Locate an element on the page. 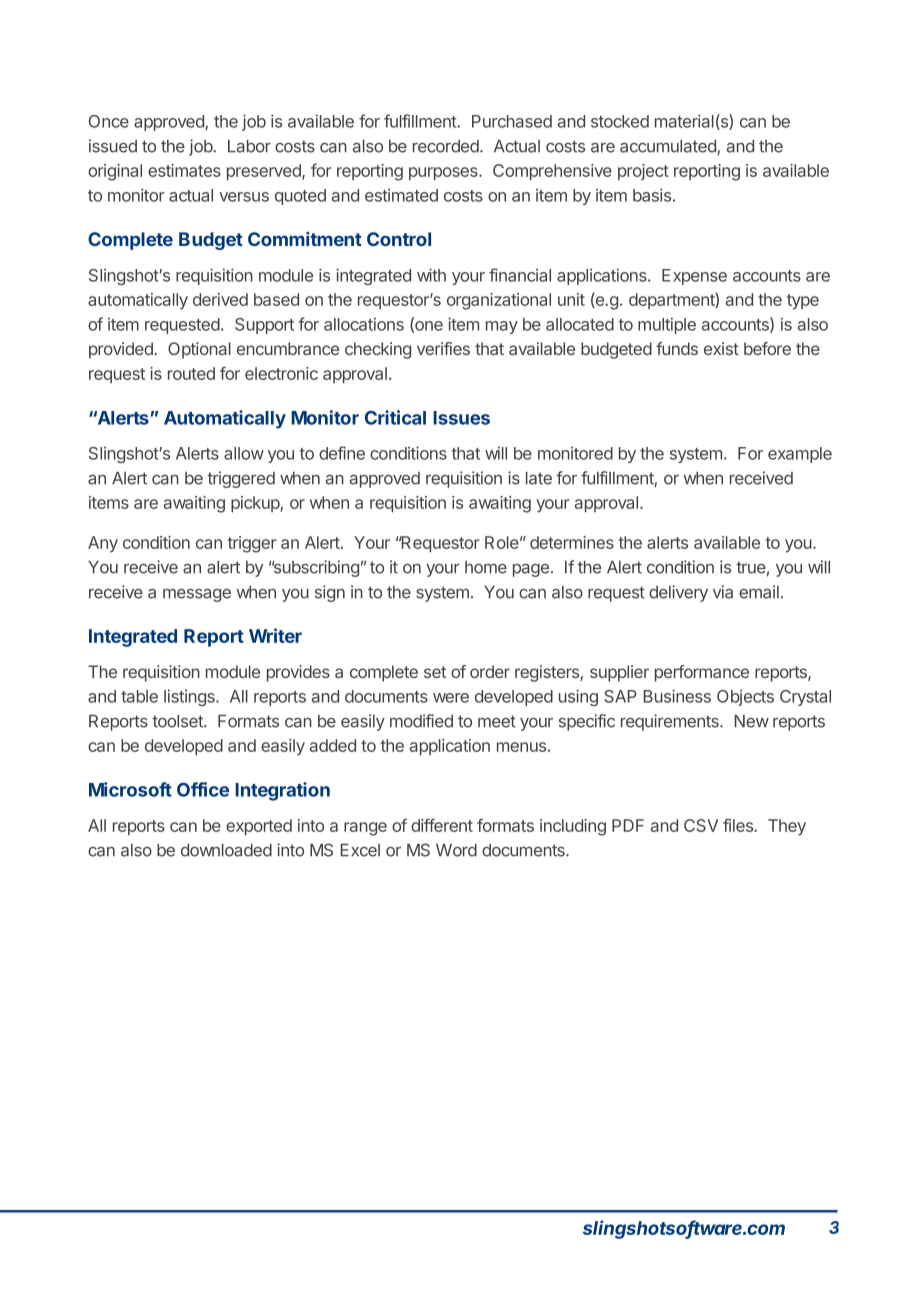 The height and width of the document is (1308, 924). Objects is located at coordinates (745, 698).
